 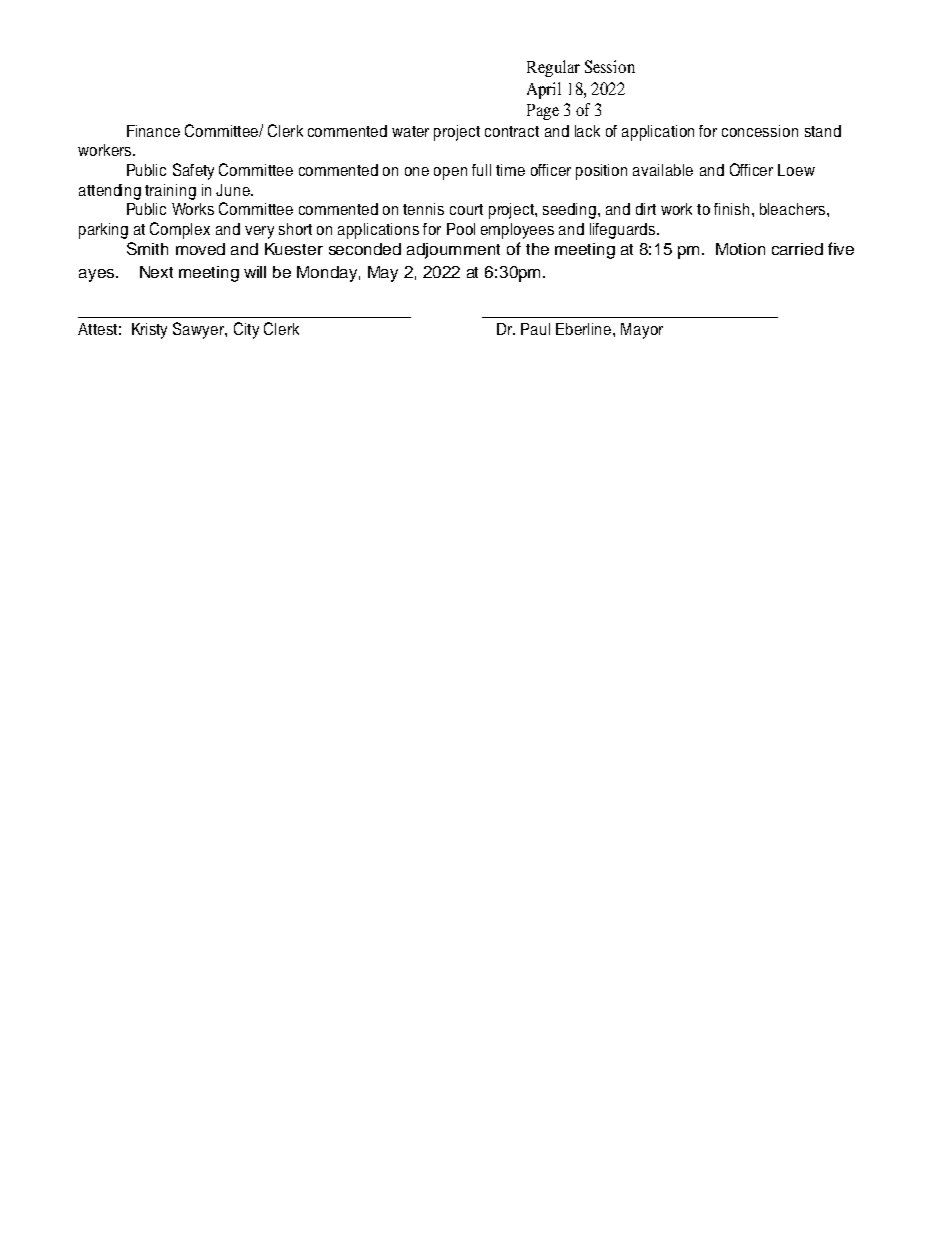 What do you see at coordinates (512, 131) in the screenshot?
I see `contract` at bounding box center [512, 131].
